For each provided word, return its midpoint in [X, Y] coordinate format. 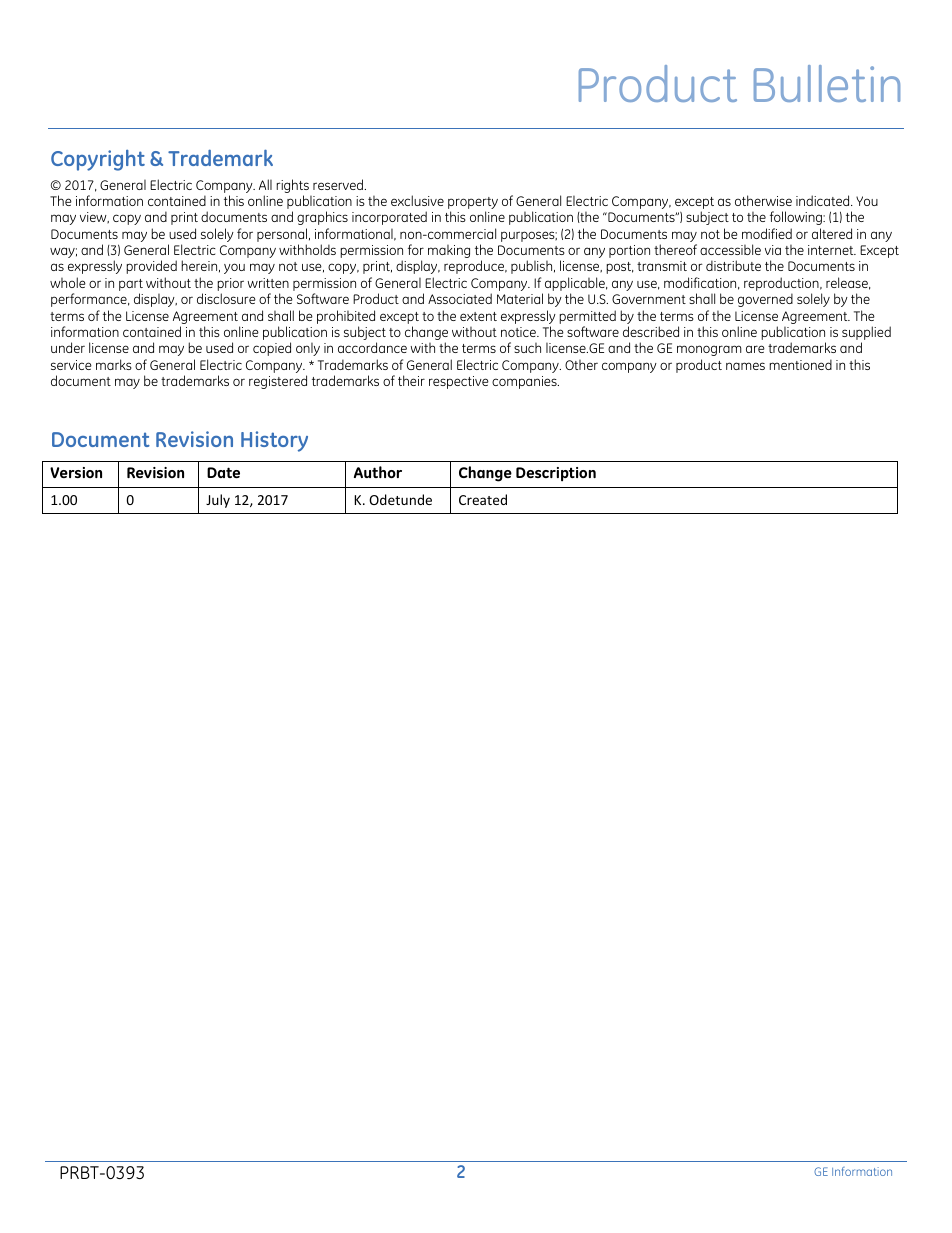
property [473, 204]
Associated [460, 298]
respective [459, 382]
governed [765, 300]
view [94, 218]
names [745, 366]
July [218, 501]
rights [292, 187]
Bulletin [827, 83]
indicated [824, 200]
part [131, 286]
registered [278, 382]
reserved [339, 184]
